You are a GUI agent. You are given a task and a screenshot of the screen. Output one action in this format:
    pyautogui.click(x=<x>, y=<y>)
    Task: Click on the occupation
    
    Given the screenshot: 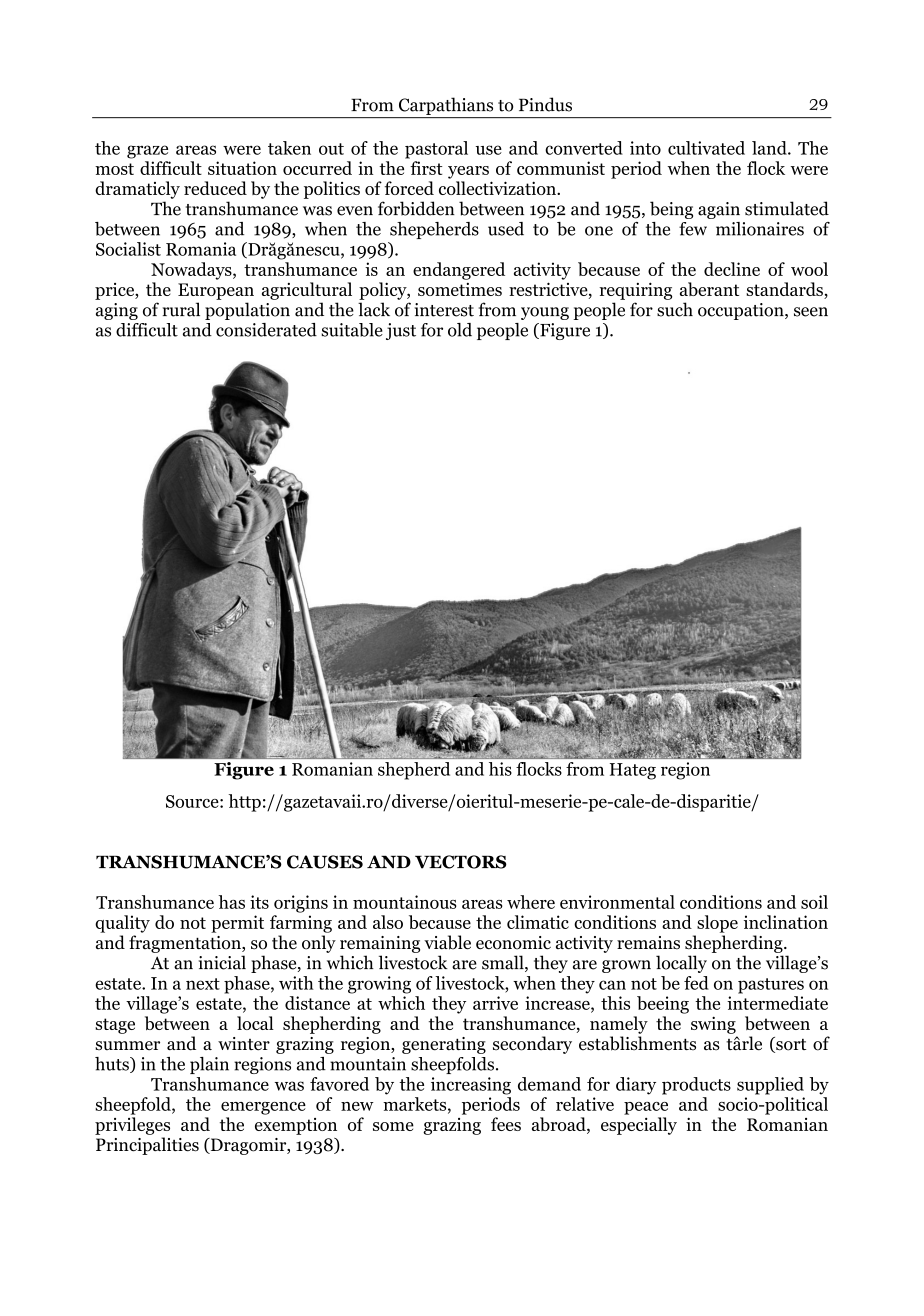 What is the action you would take?
    pyautogui.click(x=742, y=311)
